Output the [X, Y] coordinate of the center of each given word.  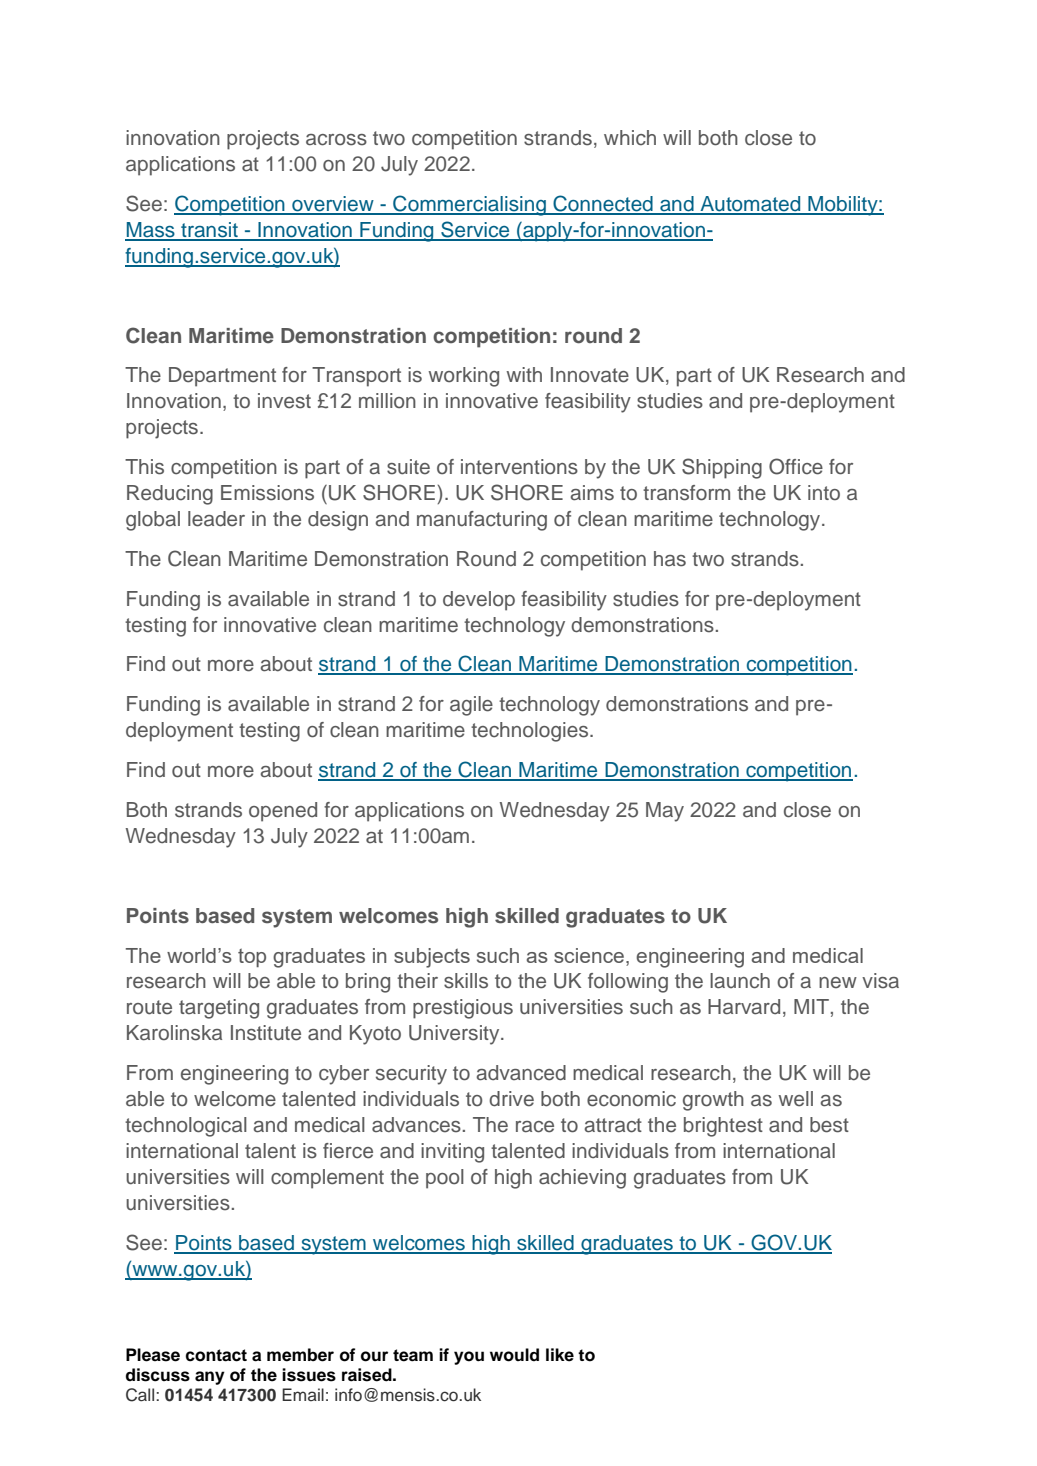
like [560, 1355]
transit [209, 231]
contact [216, 1355]
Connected [603, 204]
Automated [750, 205]
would [514, 1355]
